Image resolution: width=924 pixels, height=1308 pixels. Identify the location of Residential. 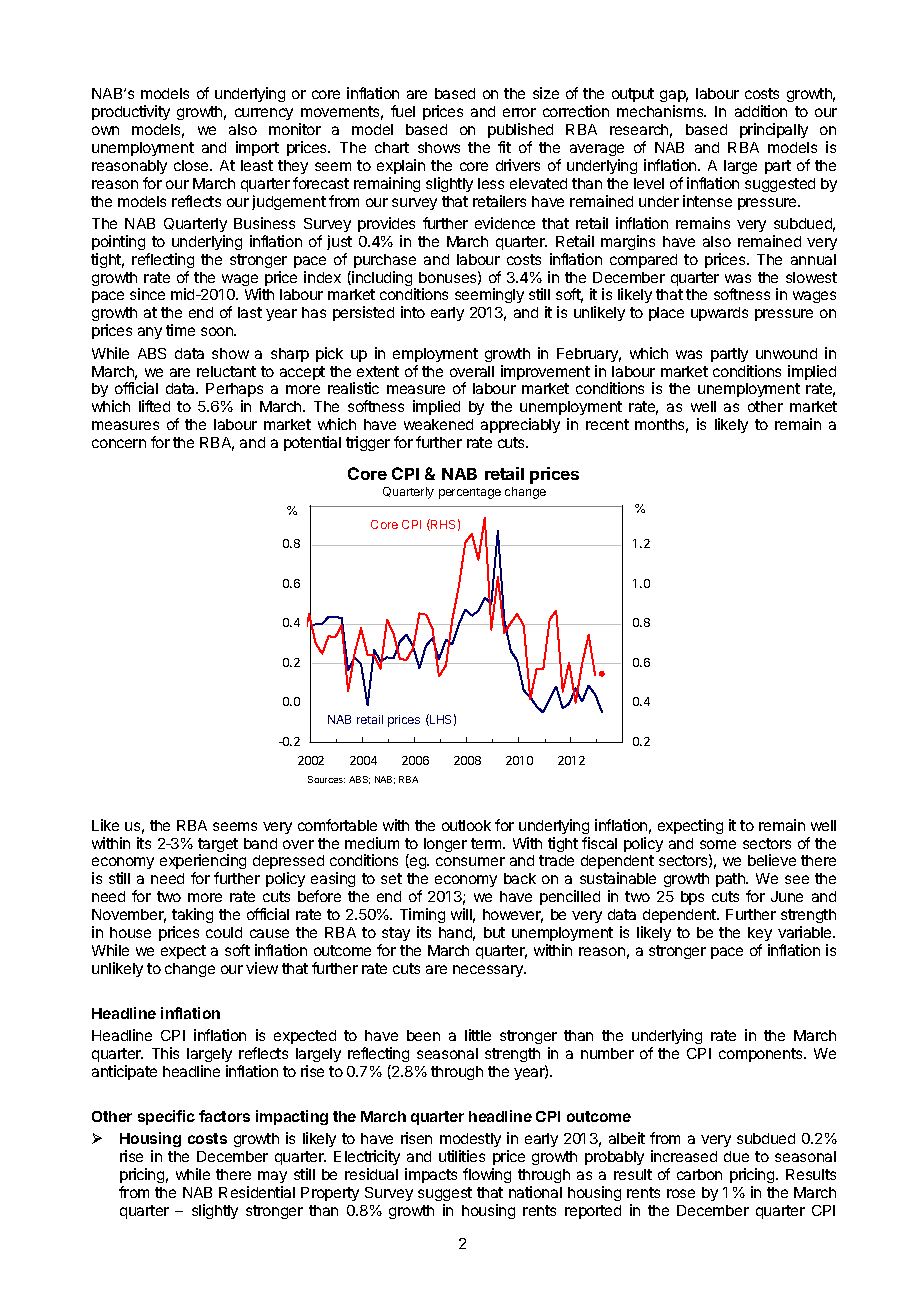
(257, 1192).
